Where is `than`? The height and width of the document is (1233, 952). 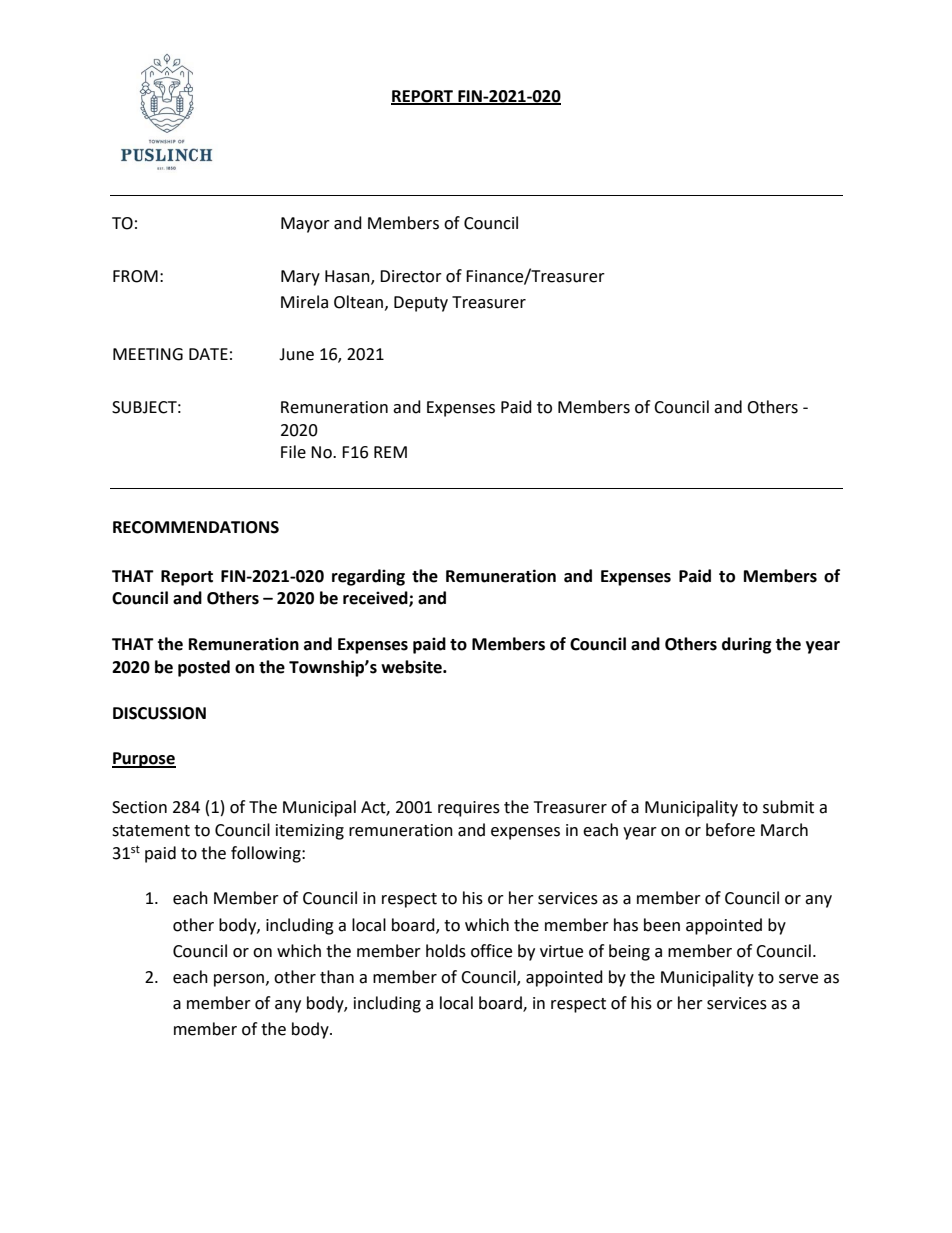 than is located at coordinates (337, 977).
